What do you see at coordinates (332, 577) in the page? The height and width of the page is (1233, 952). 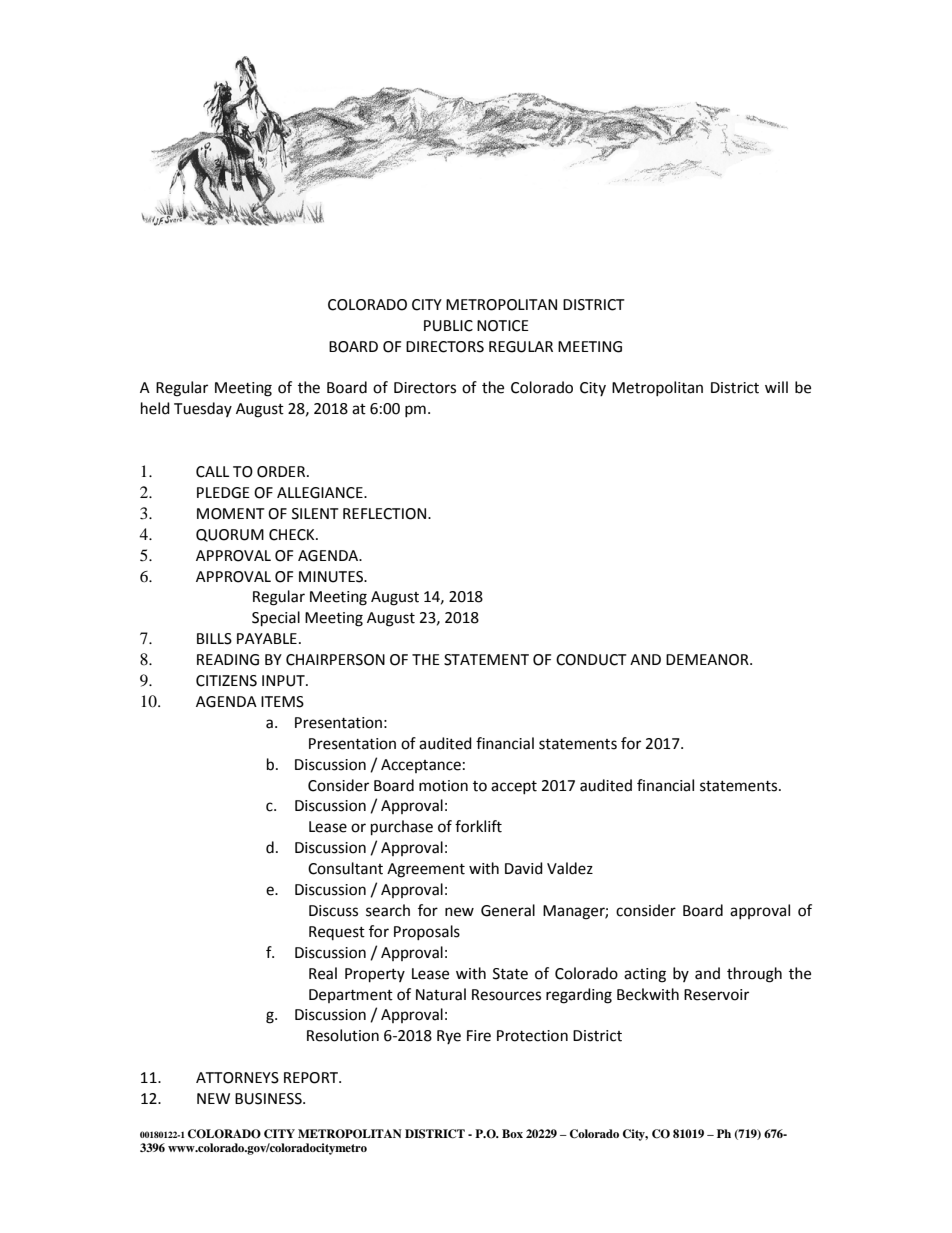 I see `MINUTES` at bounding box center [332, 577].
